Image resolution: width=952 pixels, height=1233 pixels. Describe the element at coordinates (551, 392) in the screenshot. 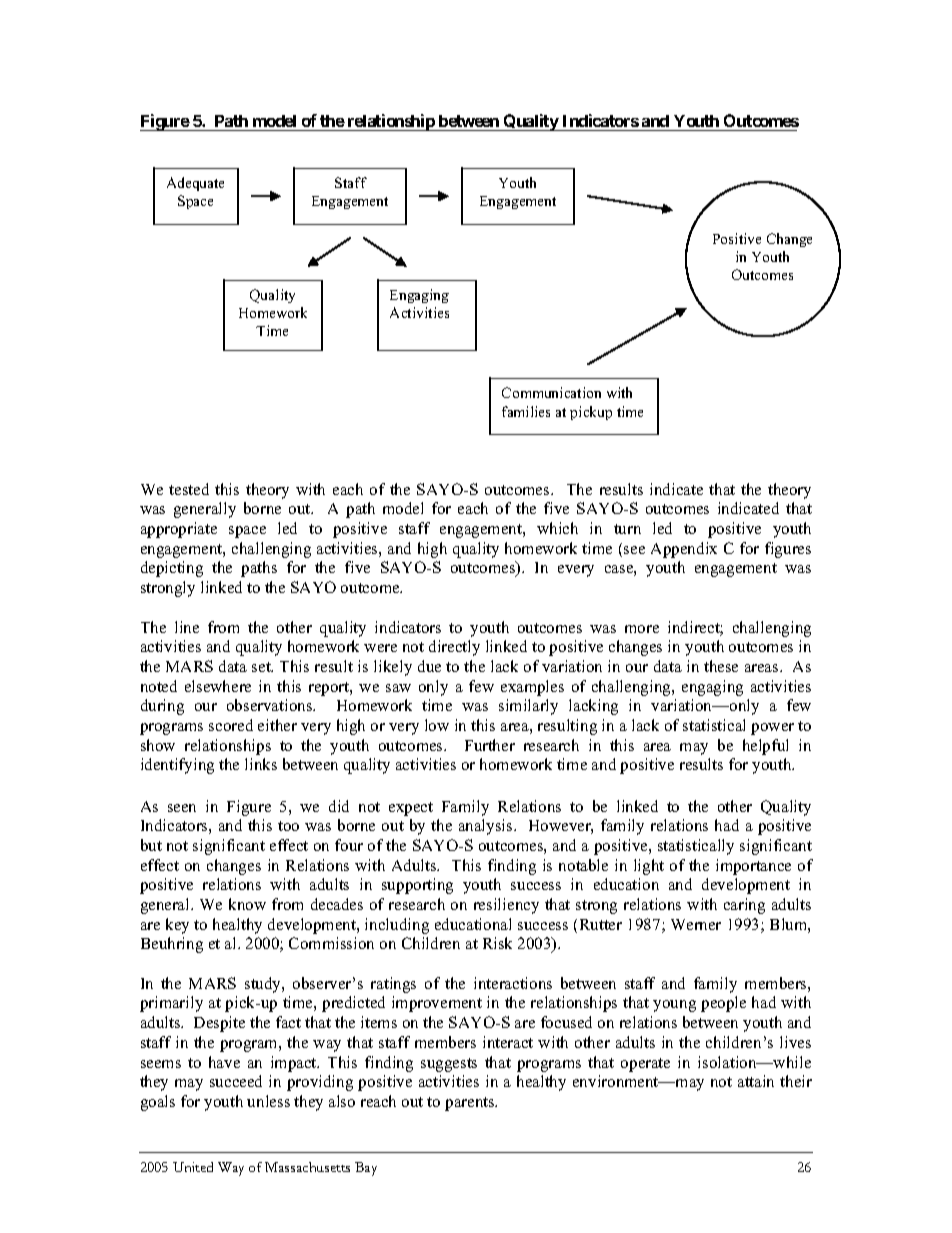

I see `Communication` at that location.
